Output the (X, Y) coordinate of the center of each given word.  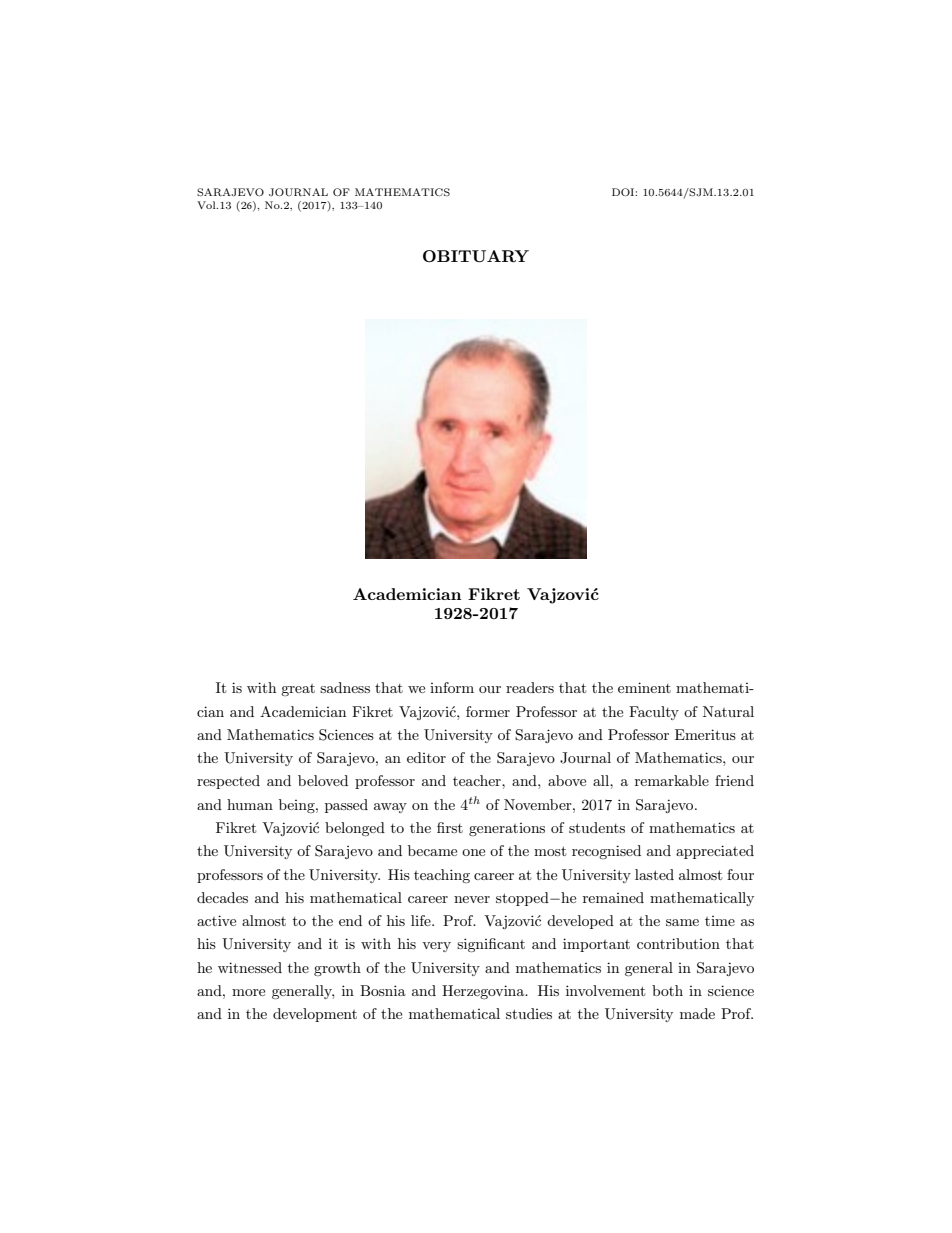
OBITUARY (476, 256)
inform (452, 687)
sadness (345, 687)
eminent (644, 687)
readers (530, 687)
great (298, 690)
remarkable (672, 780)
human (250, 804)
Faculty (654, 713)
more (248, 992)
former (488, 711)
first (450, 827)
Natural (728, 711)
